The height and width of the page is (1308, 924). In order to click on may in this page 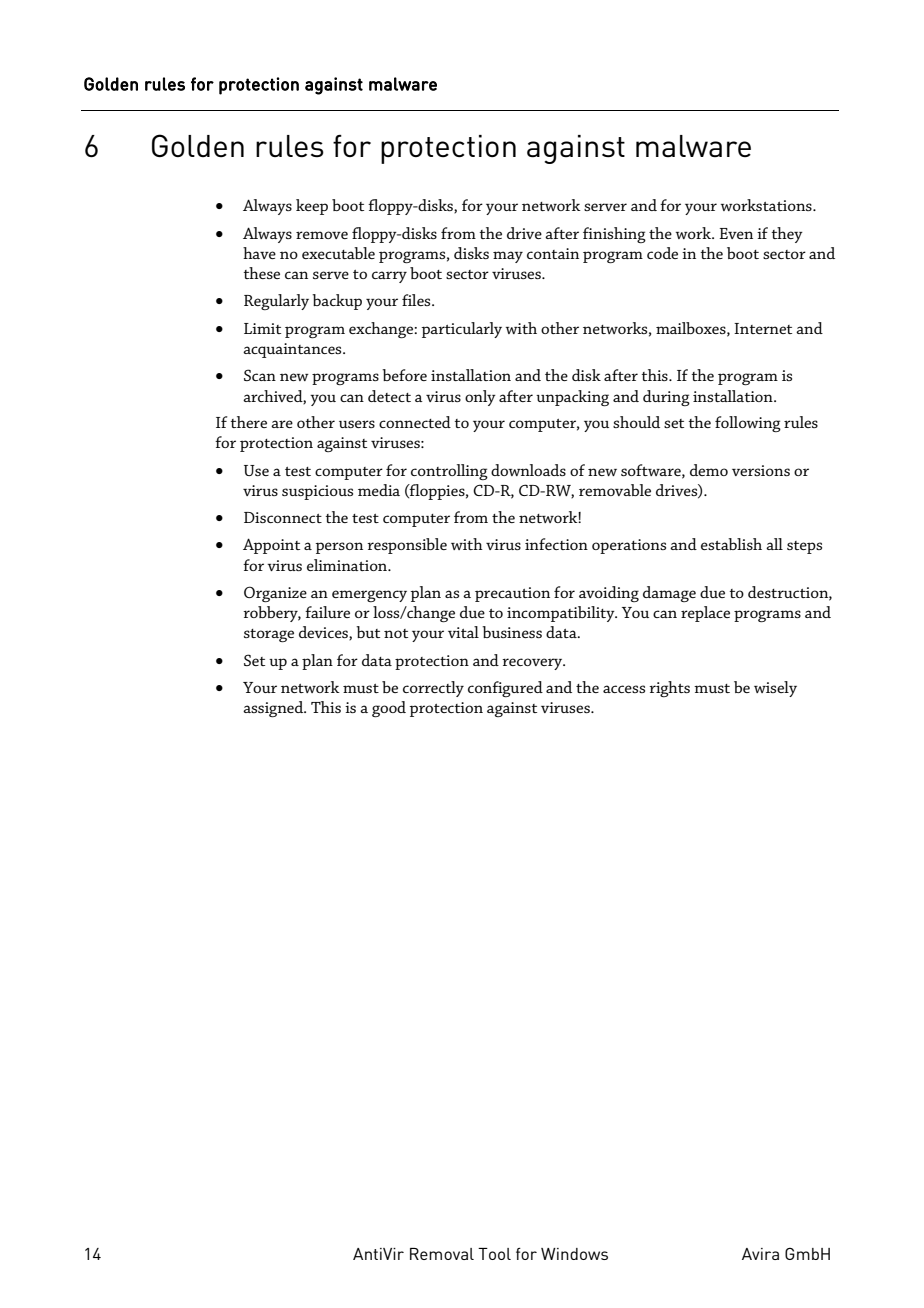, I will do `click(508, 257)`.
